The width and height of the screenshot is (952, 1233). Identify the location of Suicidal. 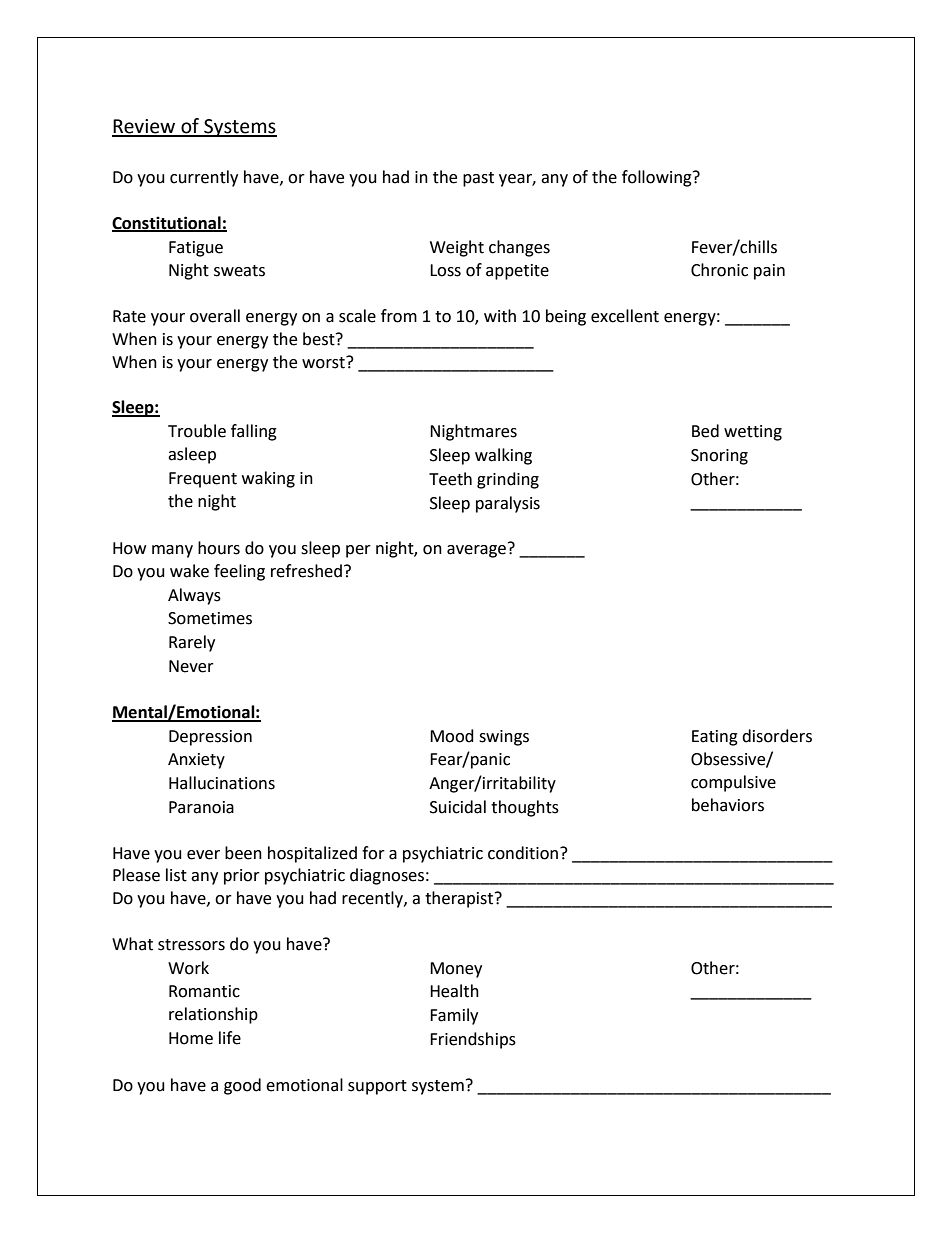
(458, 807).
